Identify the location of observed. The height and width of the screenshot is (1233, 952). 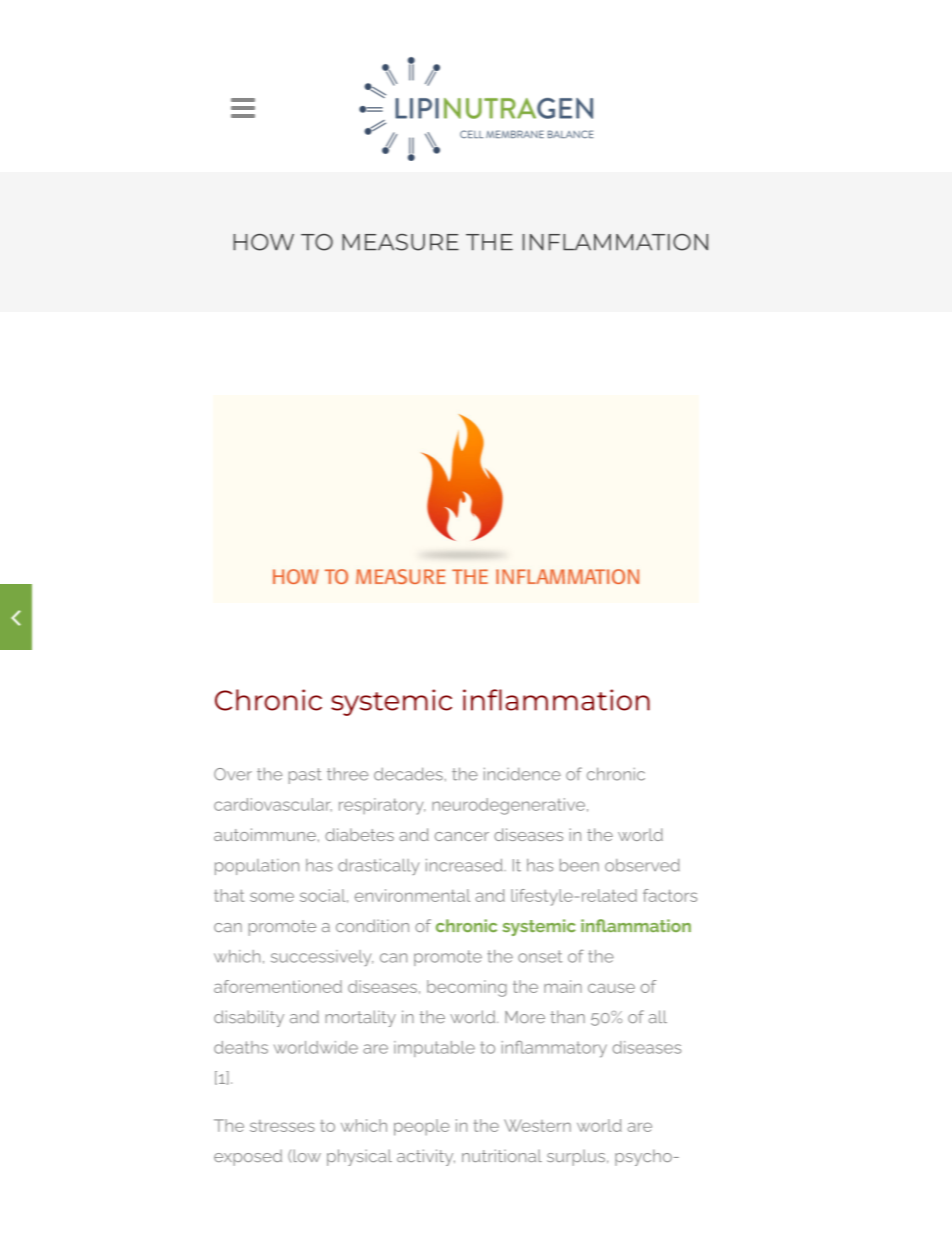
(642, 865).
